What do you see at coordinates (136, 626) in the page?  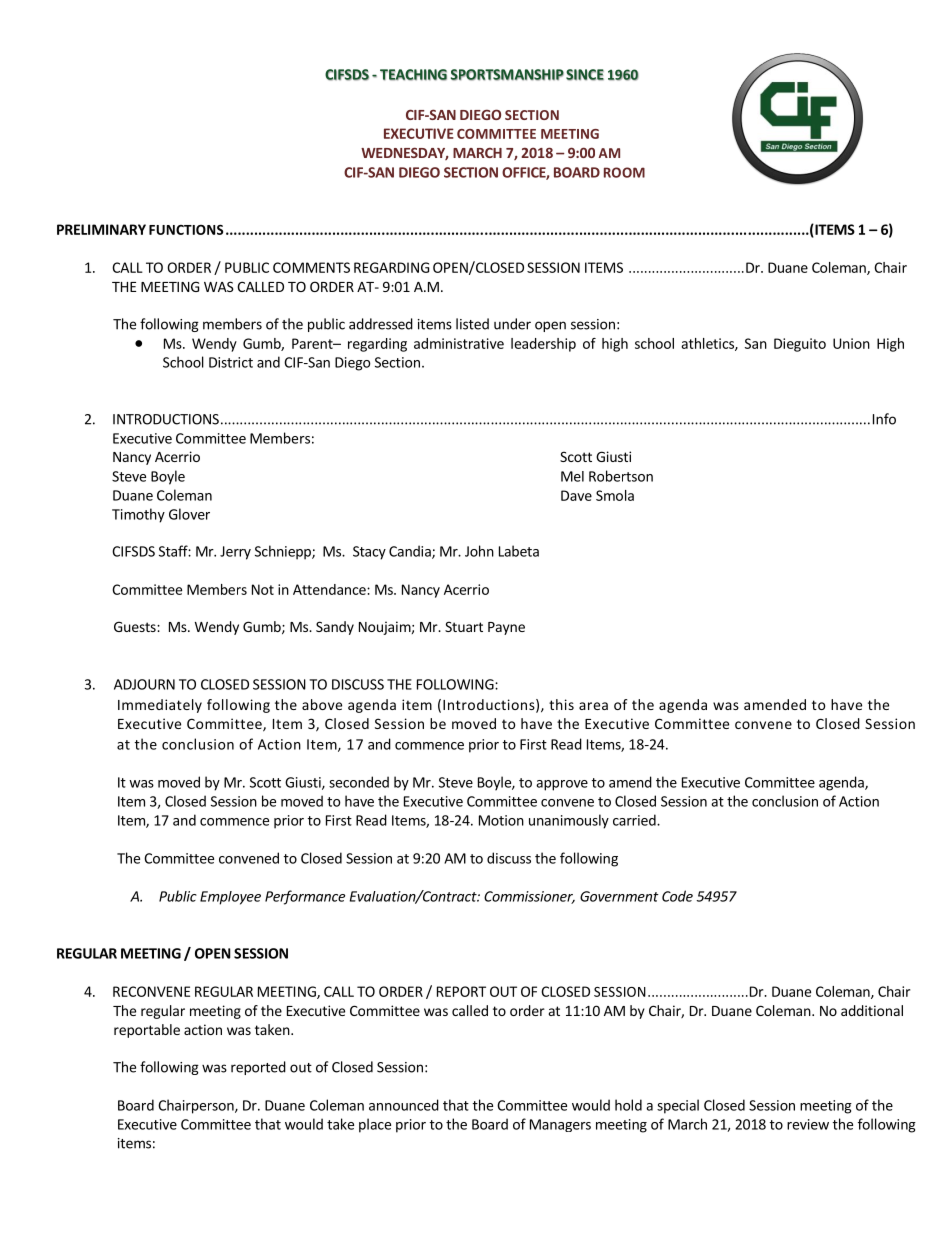 I see `Guests` at bounding box center [136, 626].
